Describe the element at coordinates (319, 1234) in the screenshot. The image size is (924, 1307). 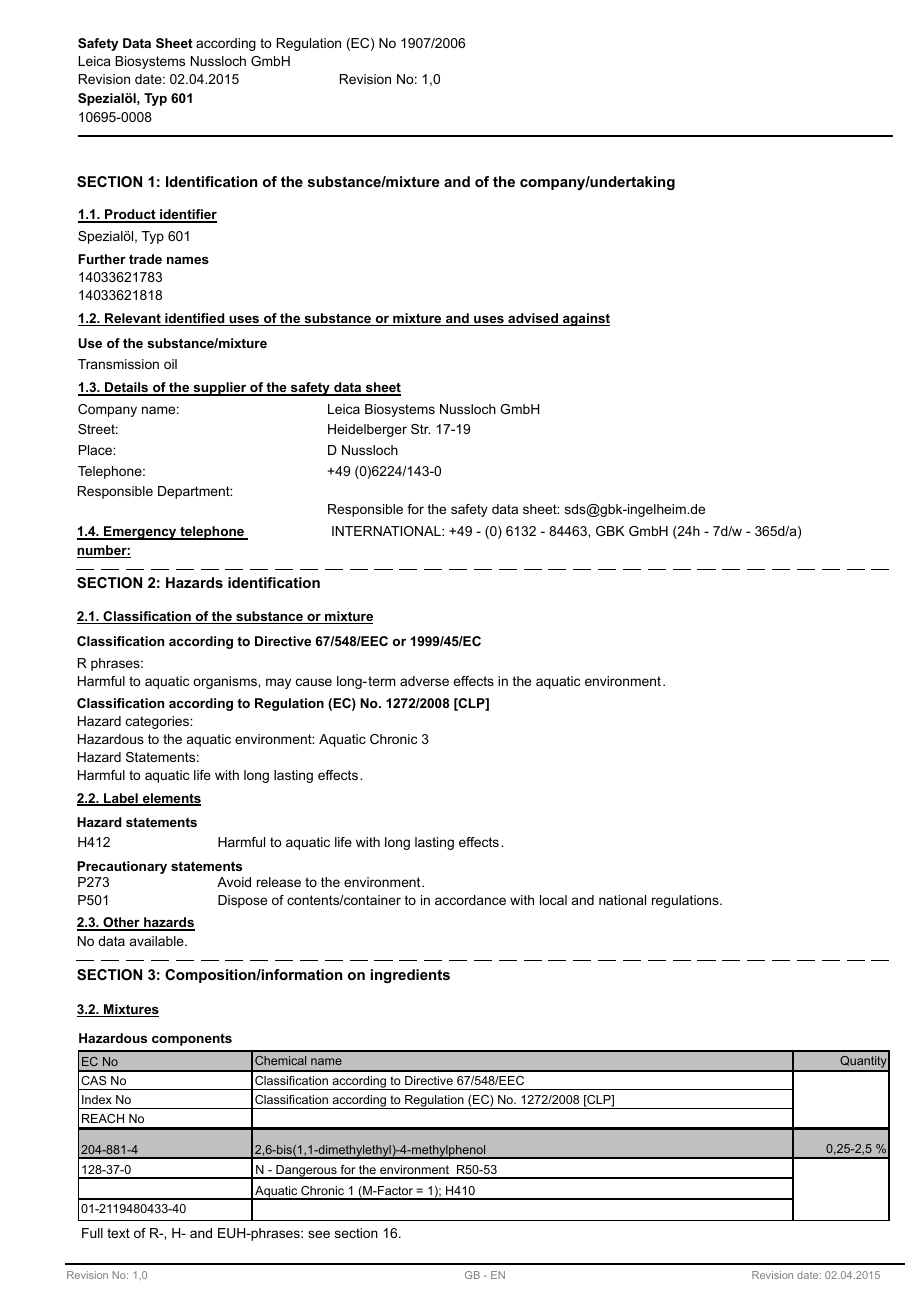
I see `see` at that location.
